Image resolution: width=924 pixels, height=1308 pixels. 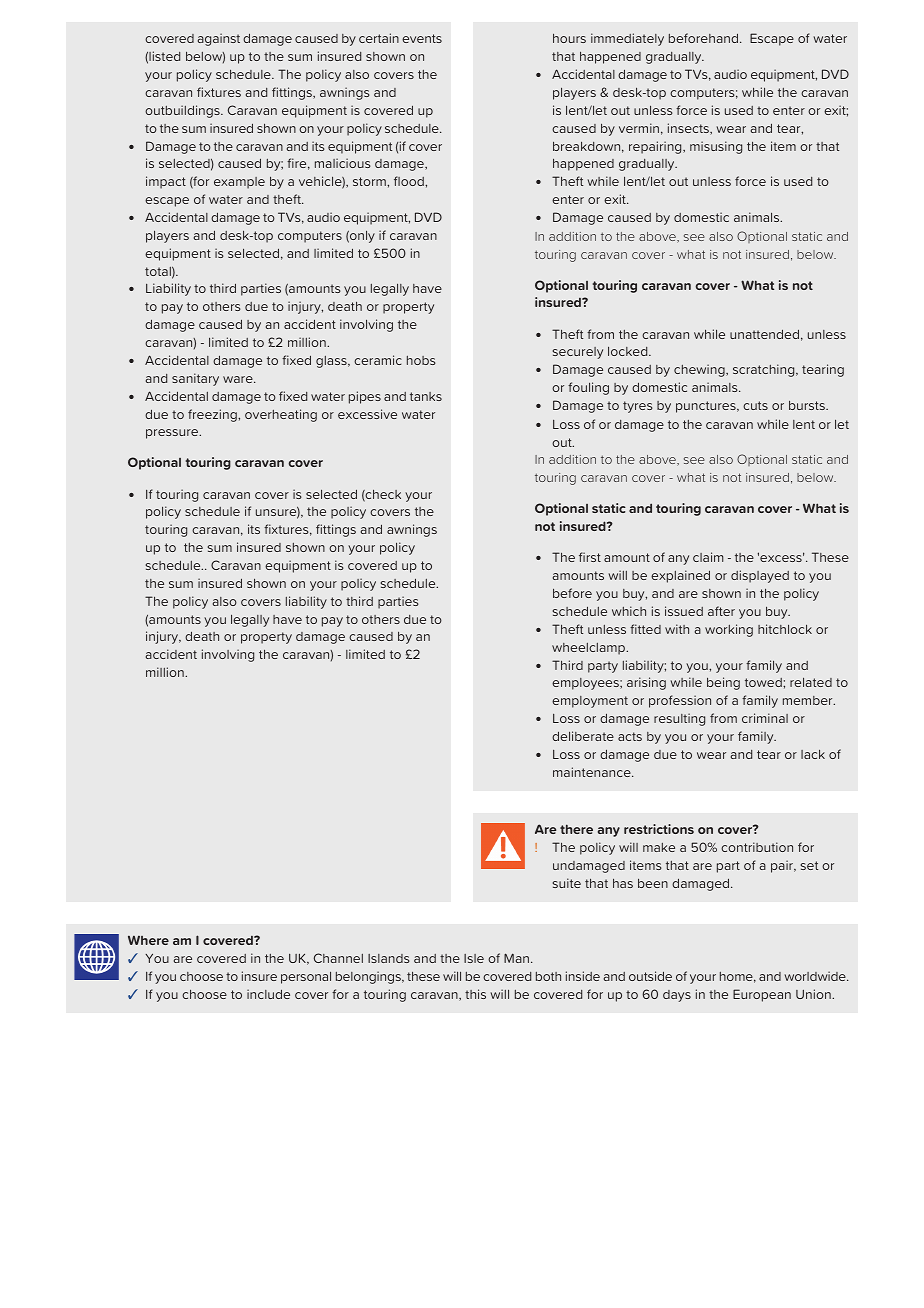 What do you see at coordinates (422, 38) in the page?
I see `events` at bounding box center [422, 38].
